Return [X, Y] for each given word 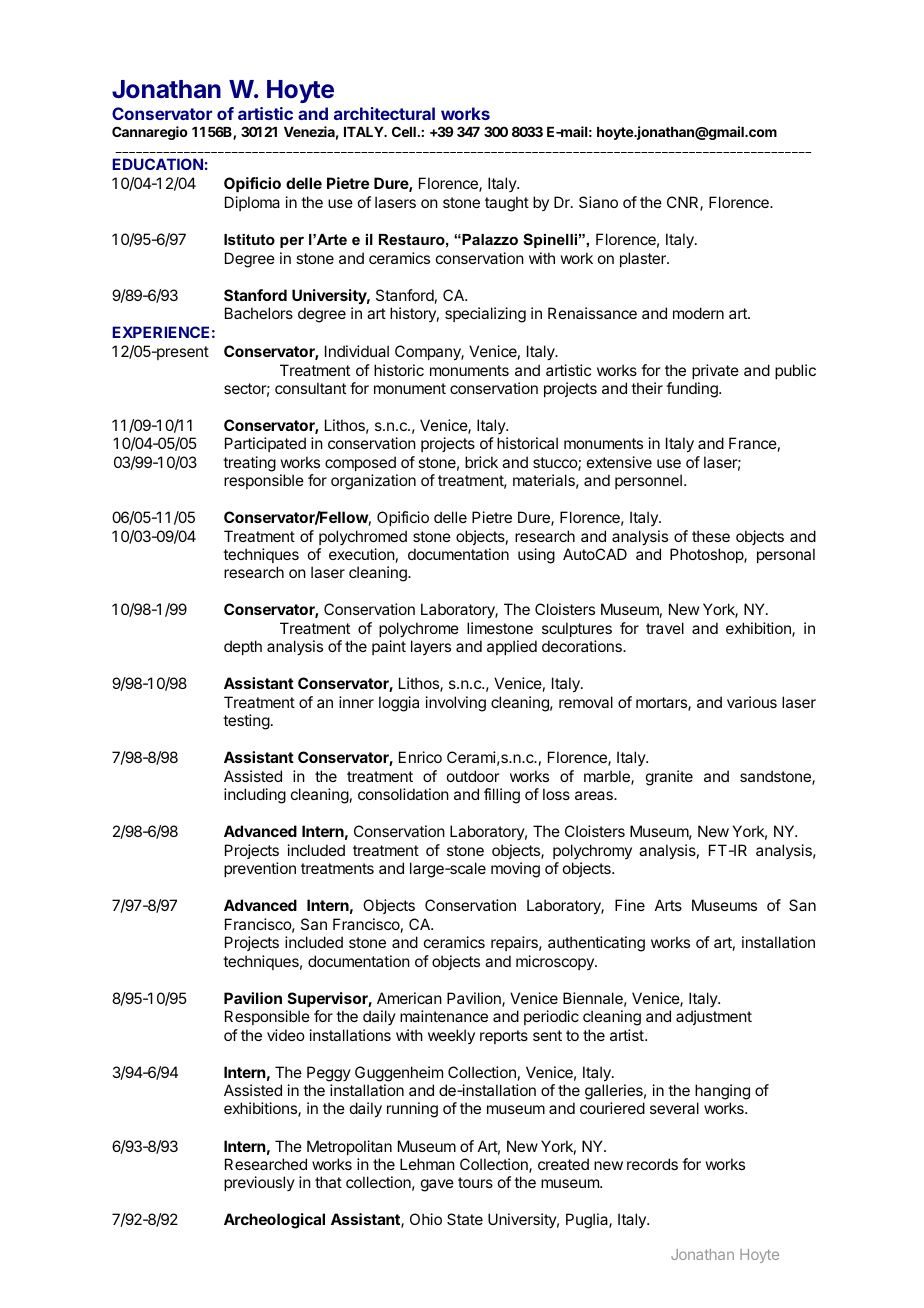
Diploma [252, 203]
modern [698, 313]
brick [481, 462]
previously [259, 1183]
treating [249, 464]
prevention [260, 869]
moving [515, 870]
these [711, 536]
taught [507, 204]
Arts [668, 905]
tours [475, 1182]
